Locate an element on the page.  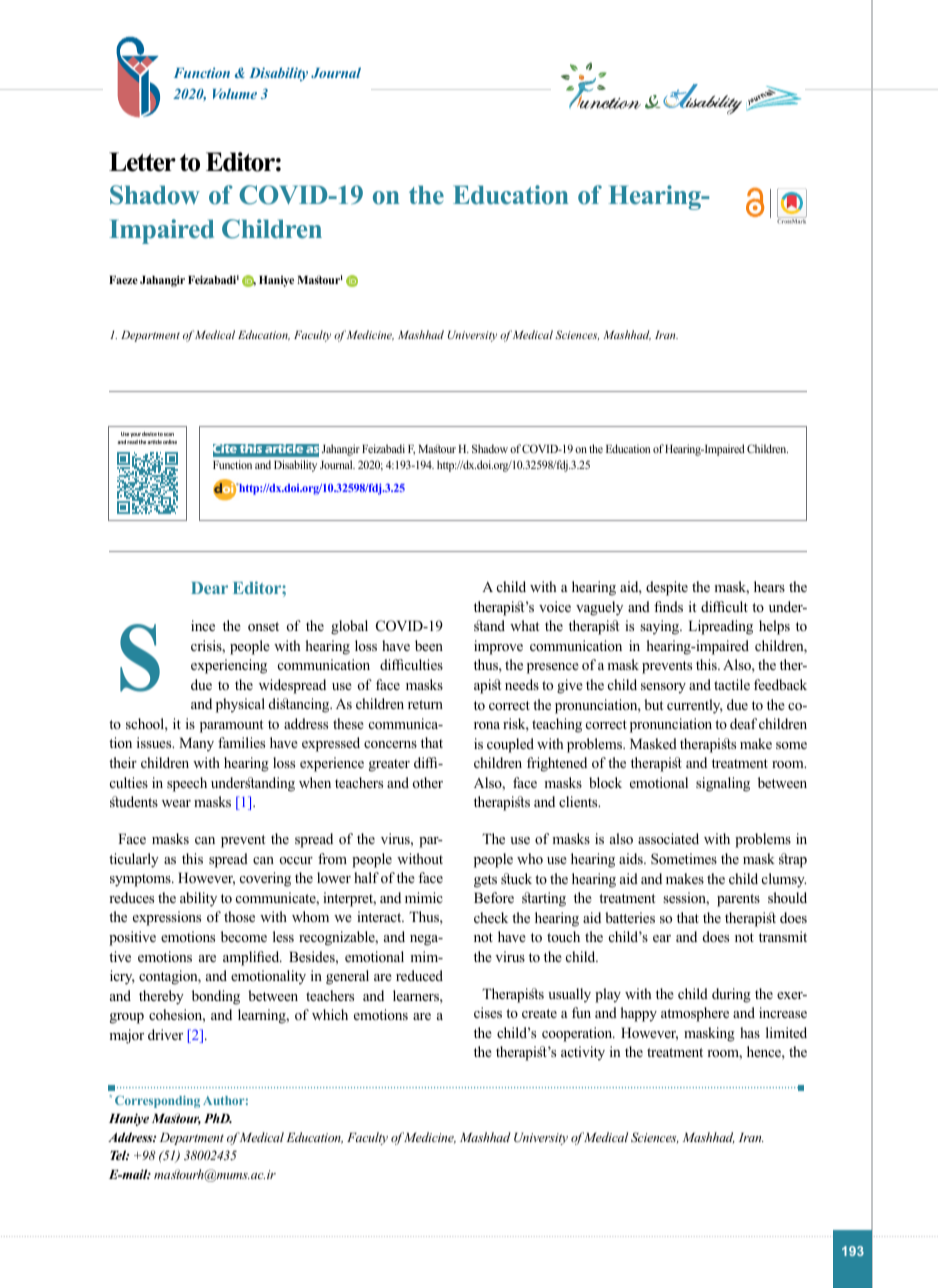
gets is located at coordinates (485, 881).
